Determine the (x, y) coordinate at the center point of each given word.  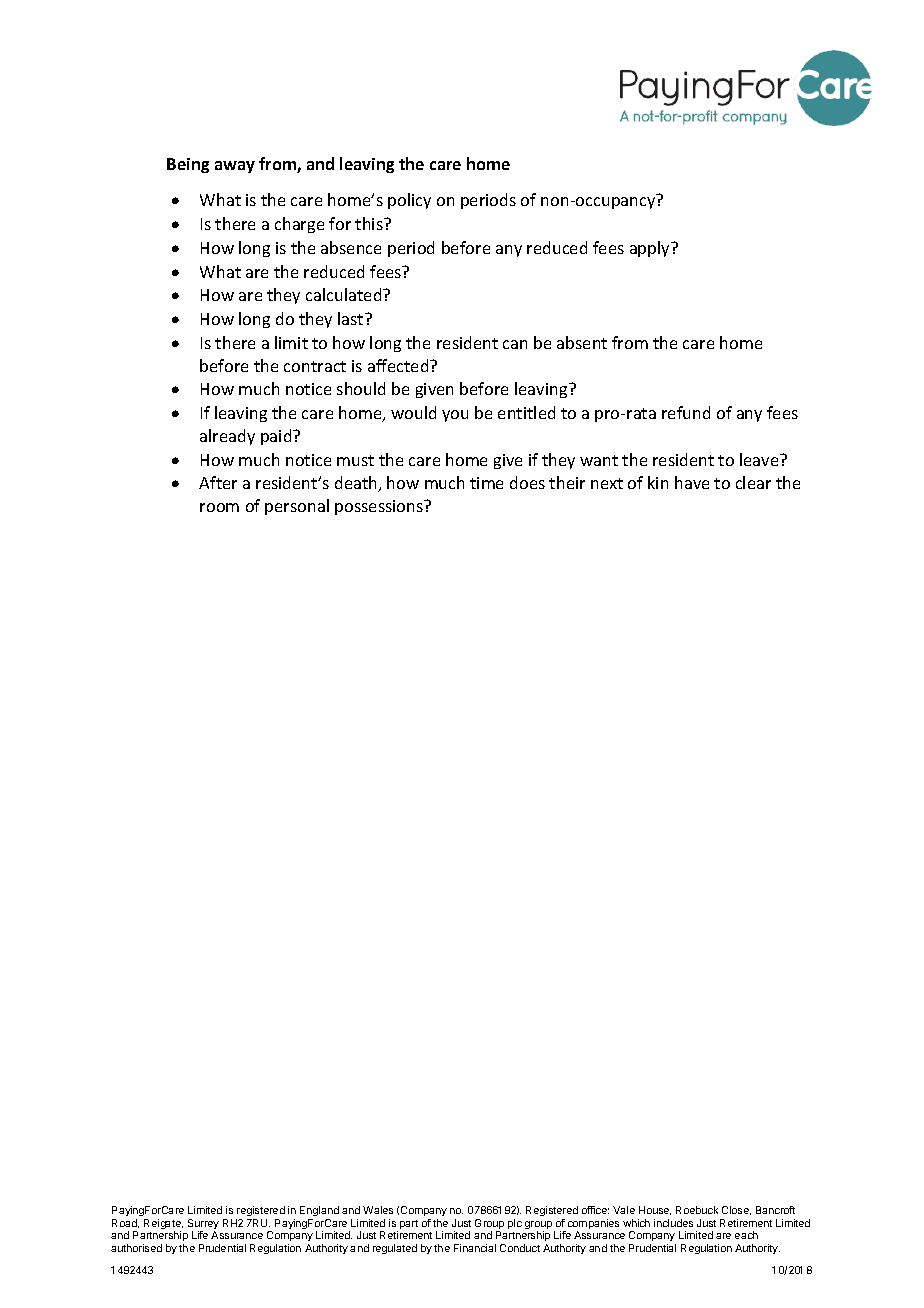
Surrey (203, 1225)
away (235, 167)
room (219, 507)
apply (651, 249)
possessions (380, 507)
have (692, 482)
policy (409, 201)
